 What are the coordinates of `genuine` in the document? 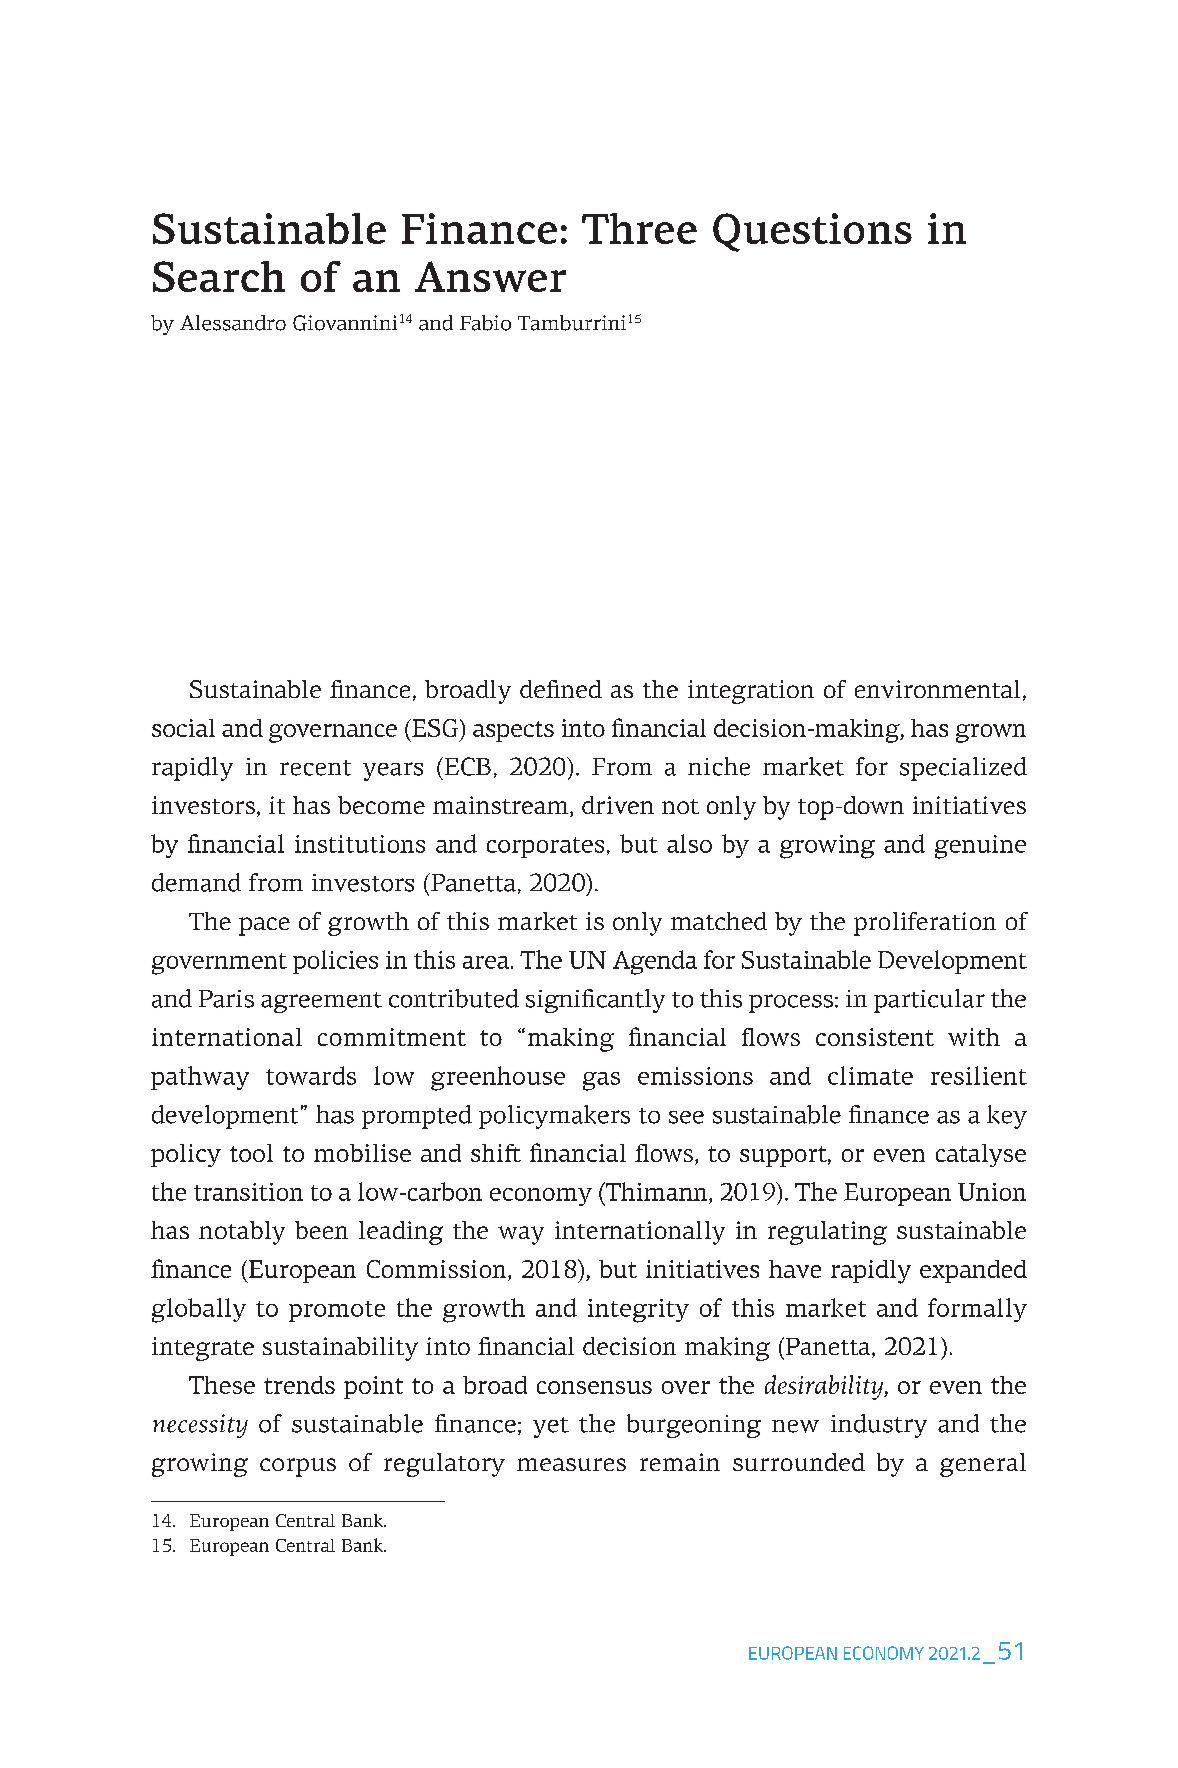 It's located at (980, 847).
